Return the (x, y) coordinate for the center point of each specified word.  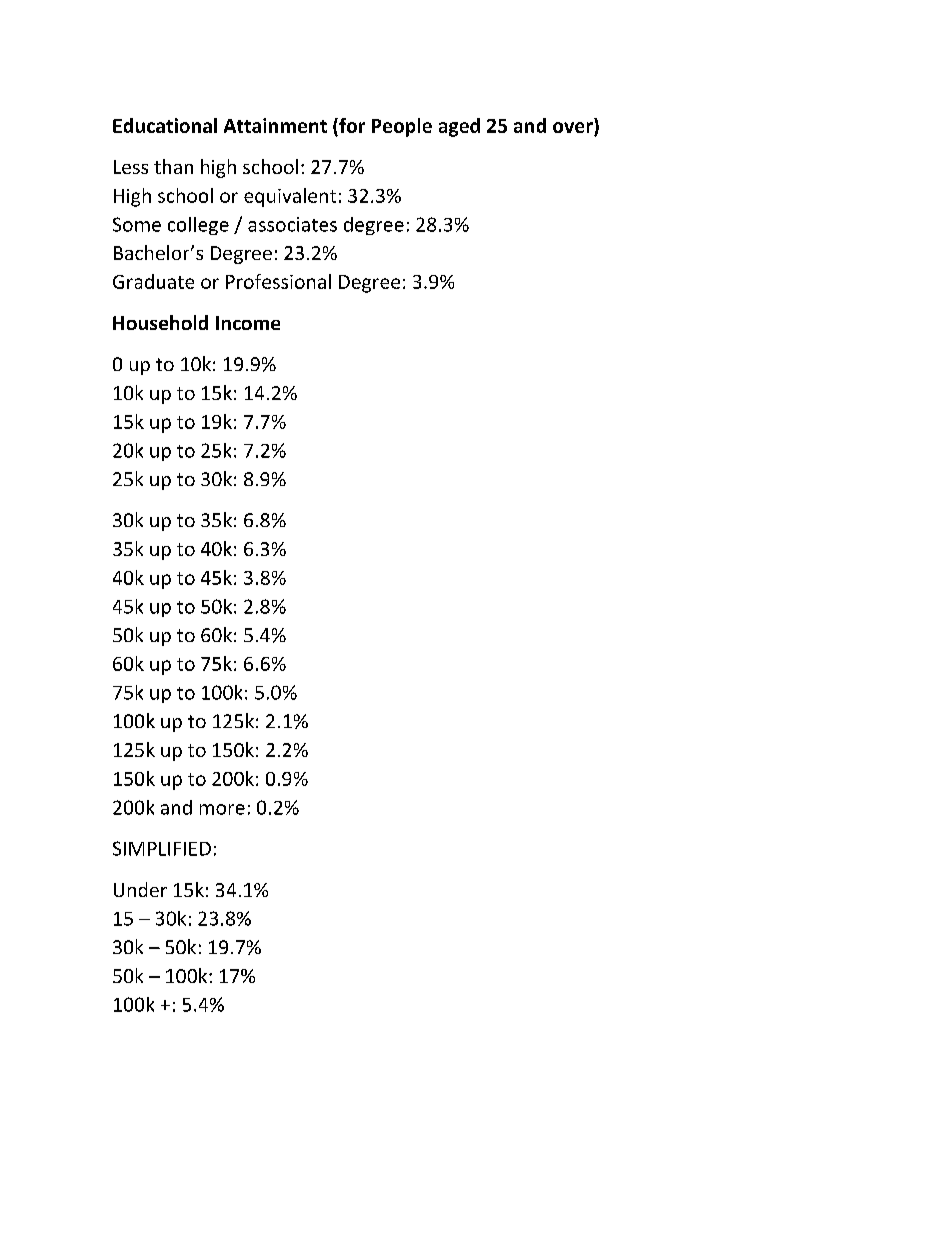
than (173, 166)
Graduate (153, 281)
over (574, 129)
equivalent (290, 197)
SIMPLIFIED (162, 848)
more (222, 809)
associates (292, 224)
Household (160, 322)
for (351, 127)
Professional (278, 281)
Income (248, 323)
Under (140, 889)
